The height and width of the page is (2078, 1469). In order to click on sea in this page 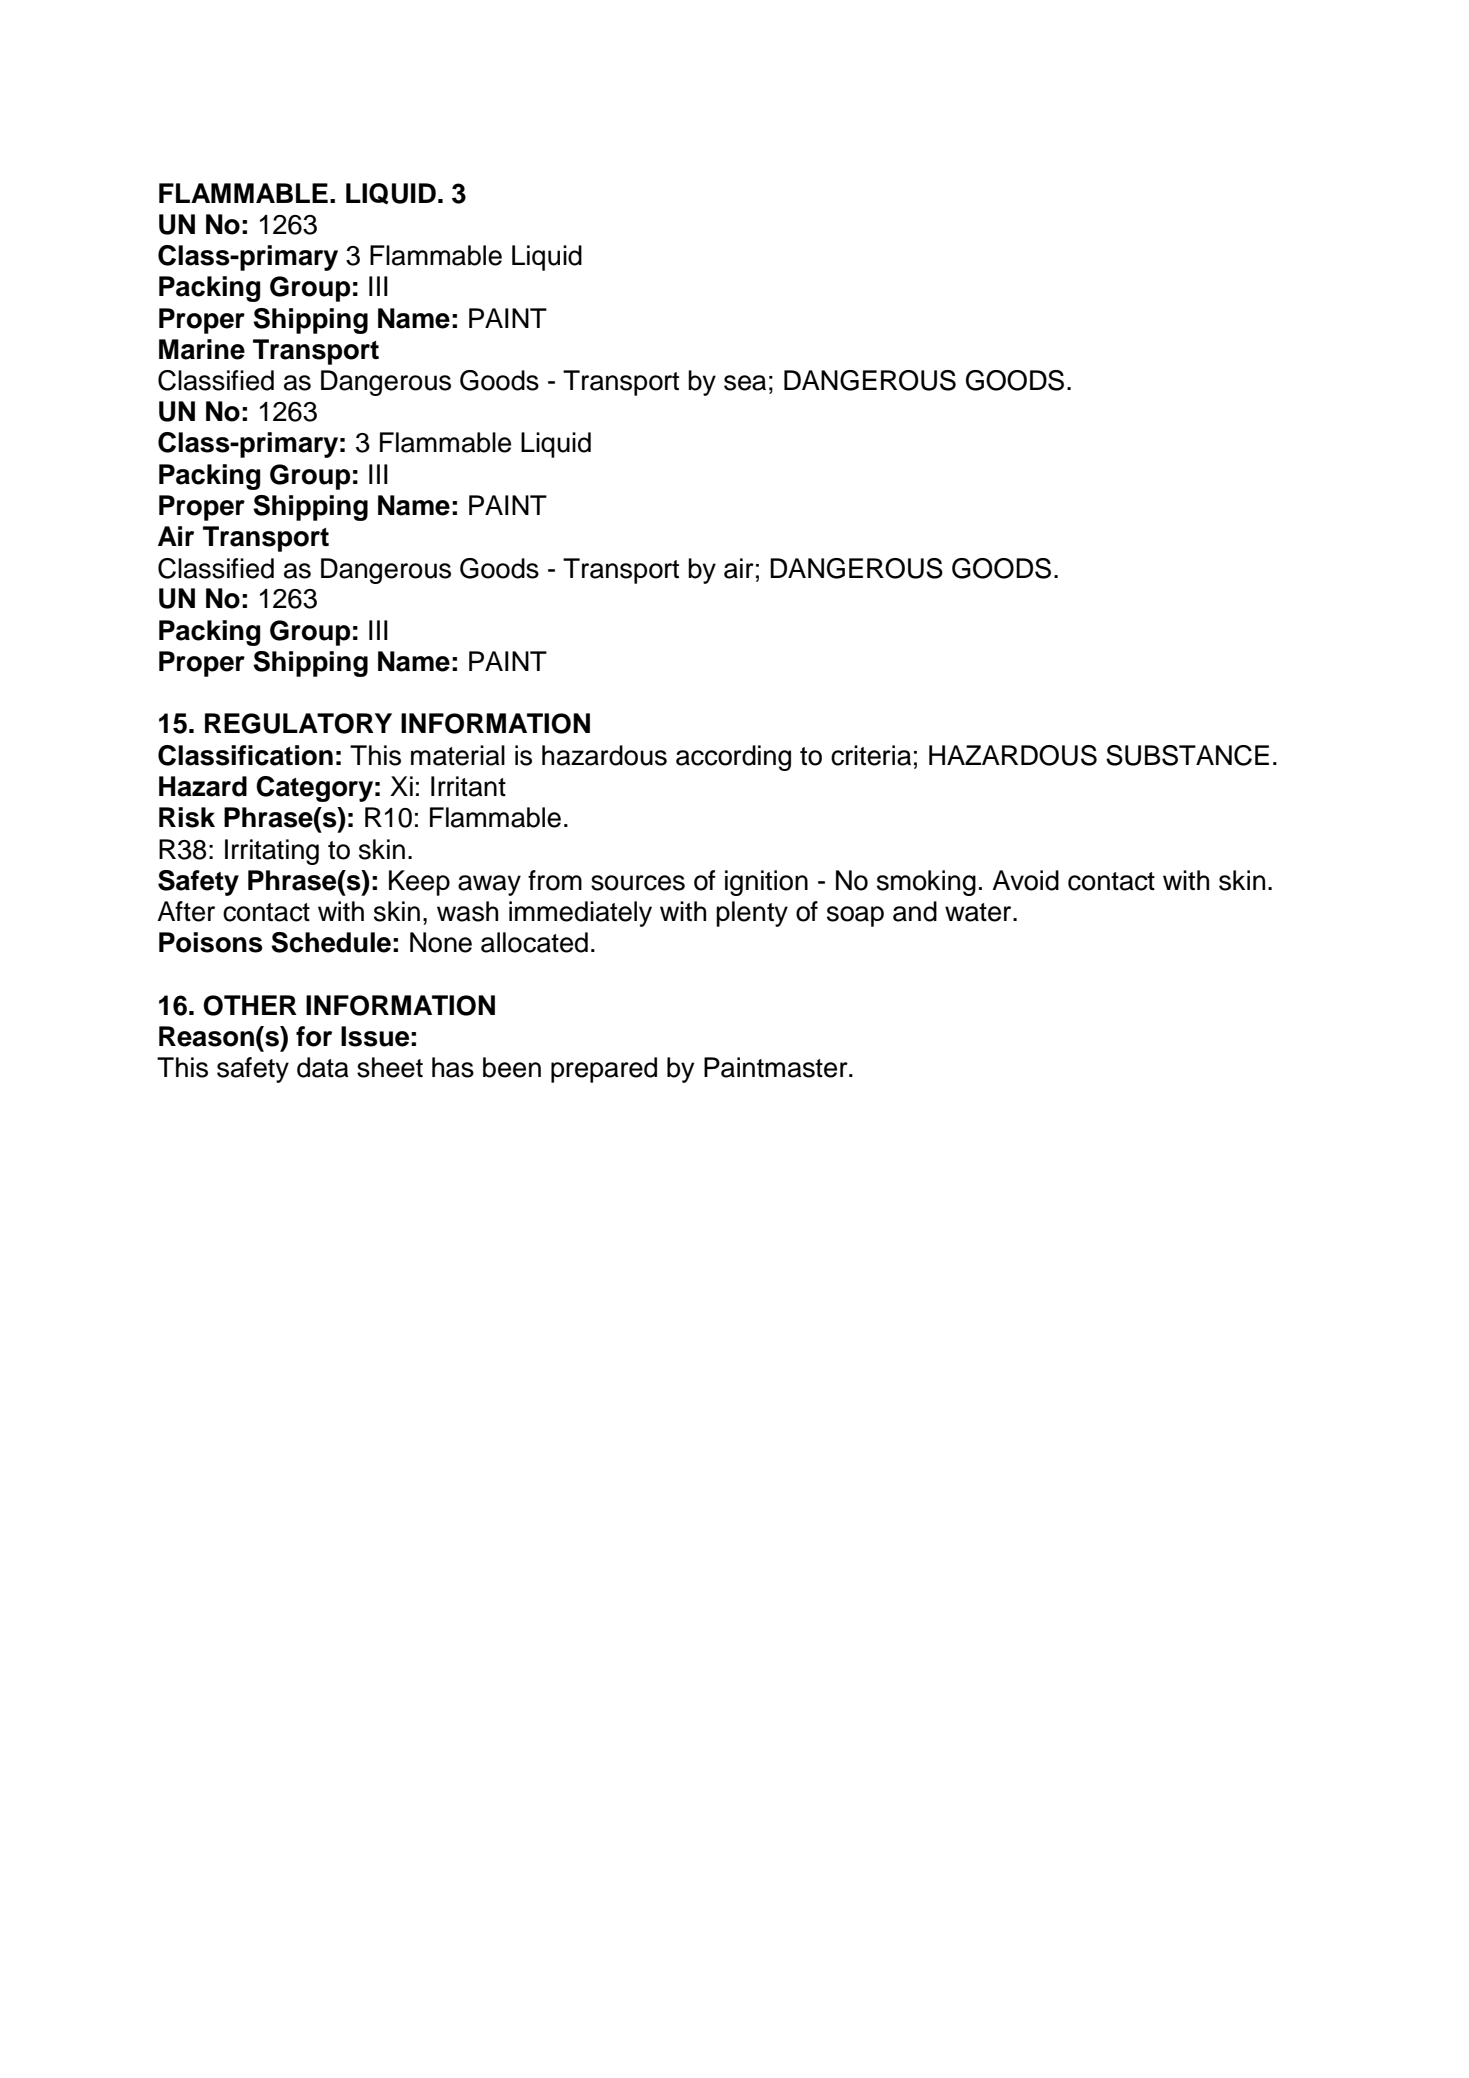, I will do `click(745, 383)`.
